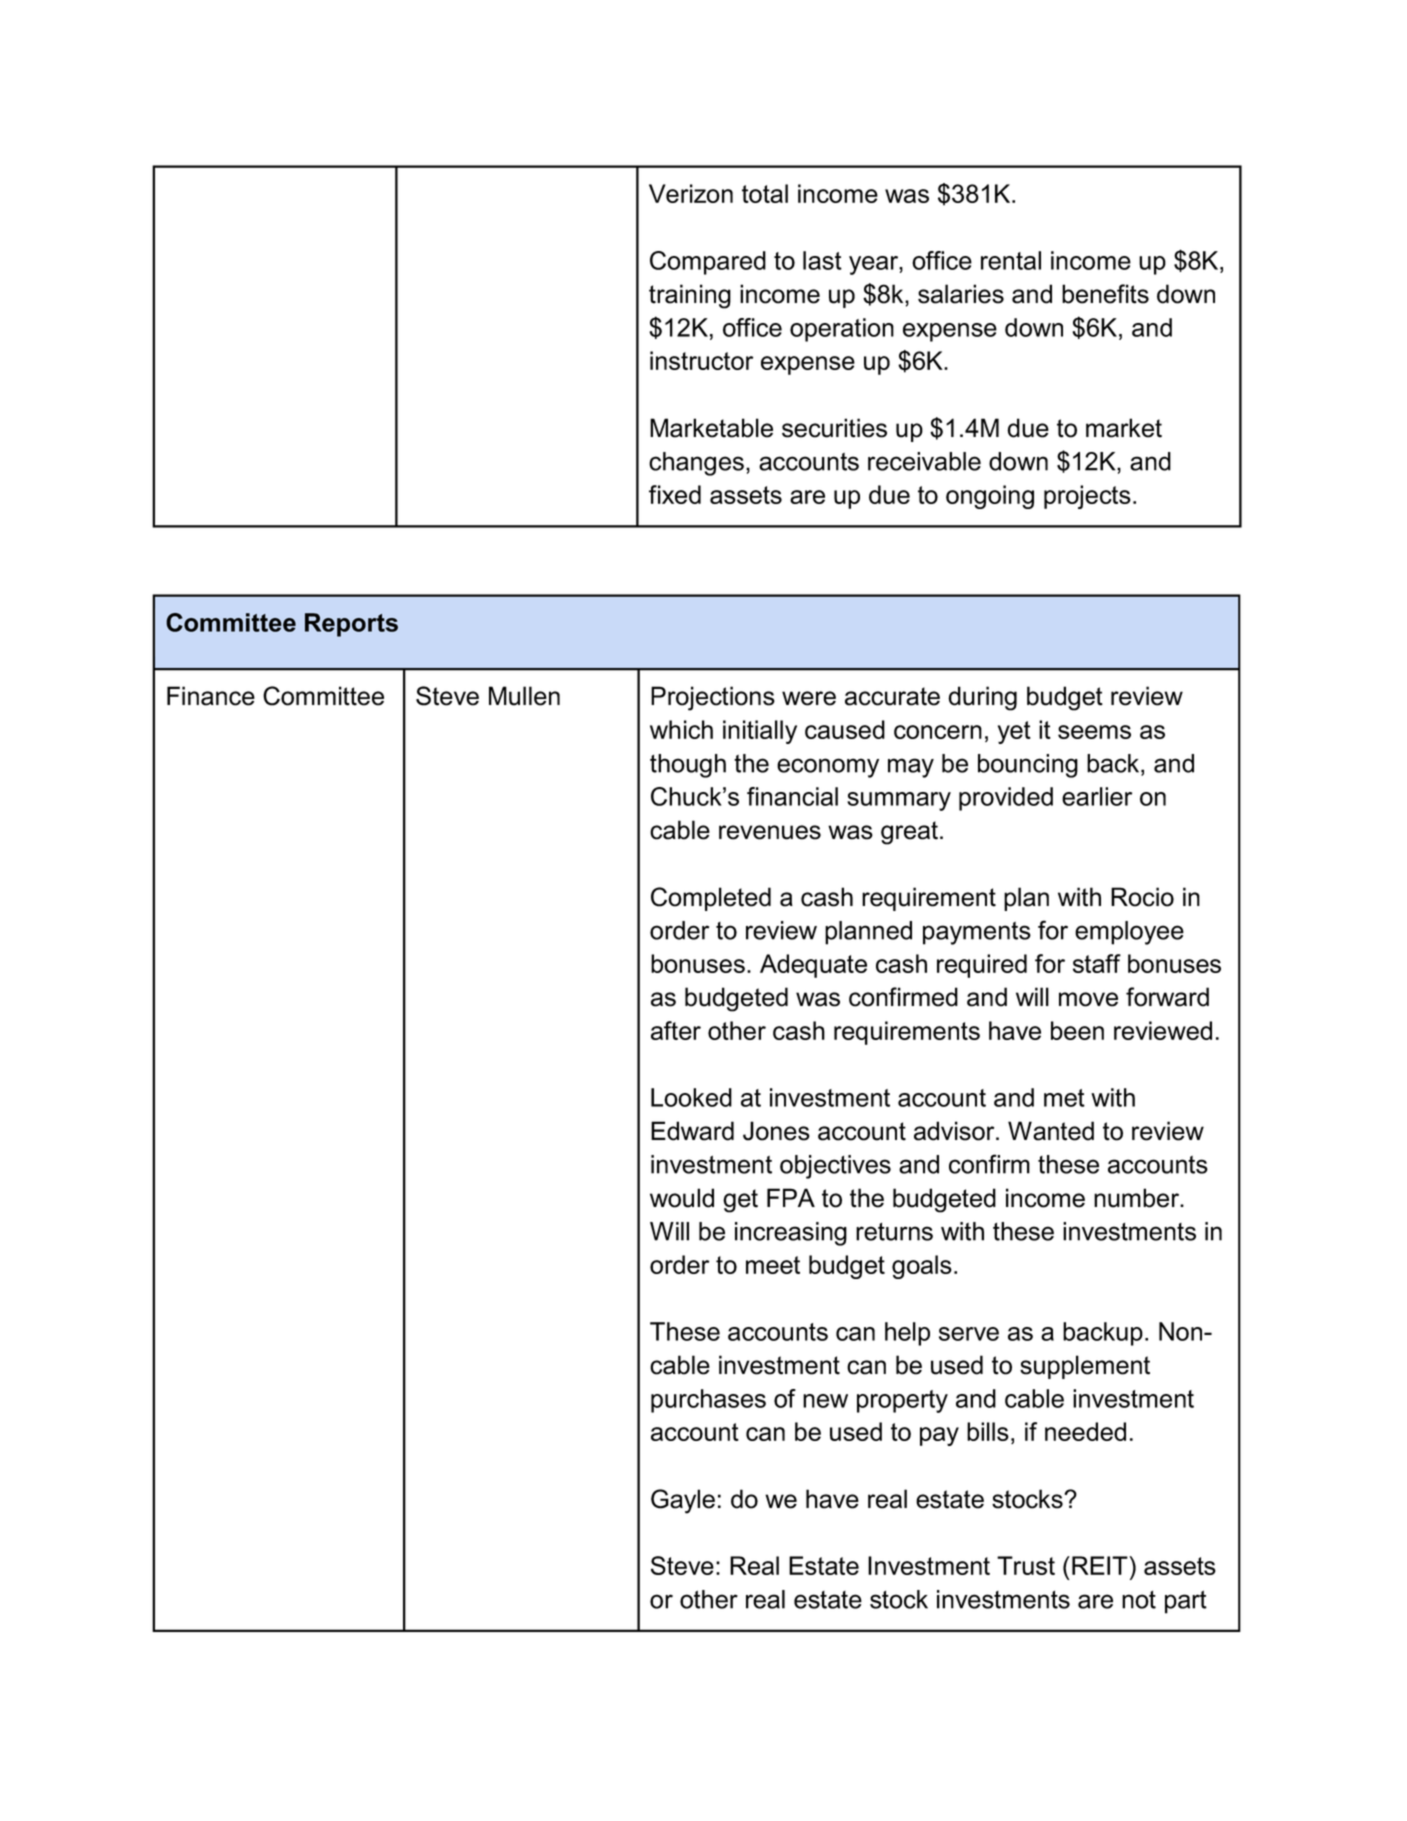 This image has height=1821, width=1407. Describe the element at coordinates (683, 1501) in the image. I see `Gayle` at that location.
